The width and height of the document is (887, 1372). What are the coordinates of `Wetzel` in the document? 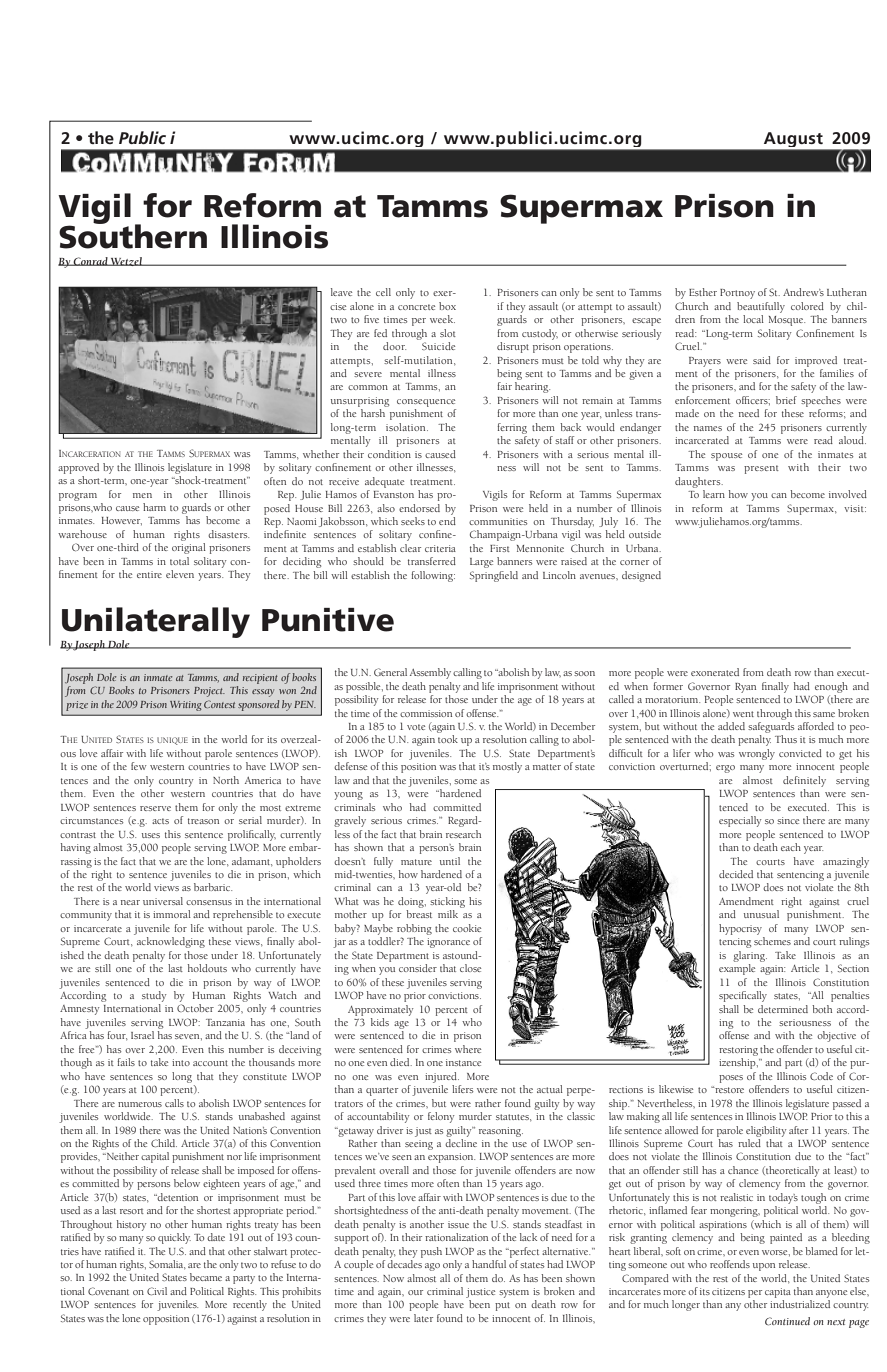 It's located at (126, 261).
